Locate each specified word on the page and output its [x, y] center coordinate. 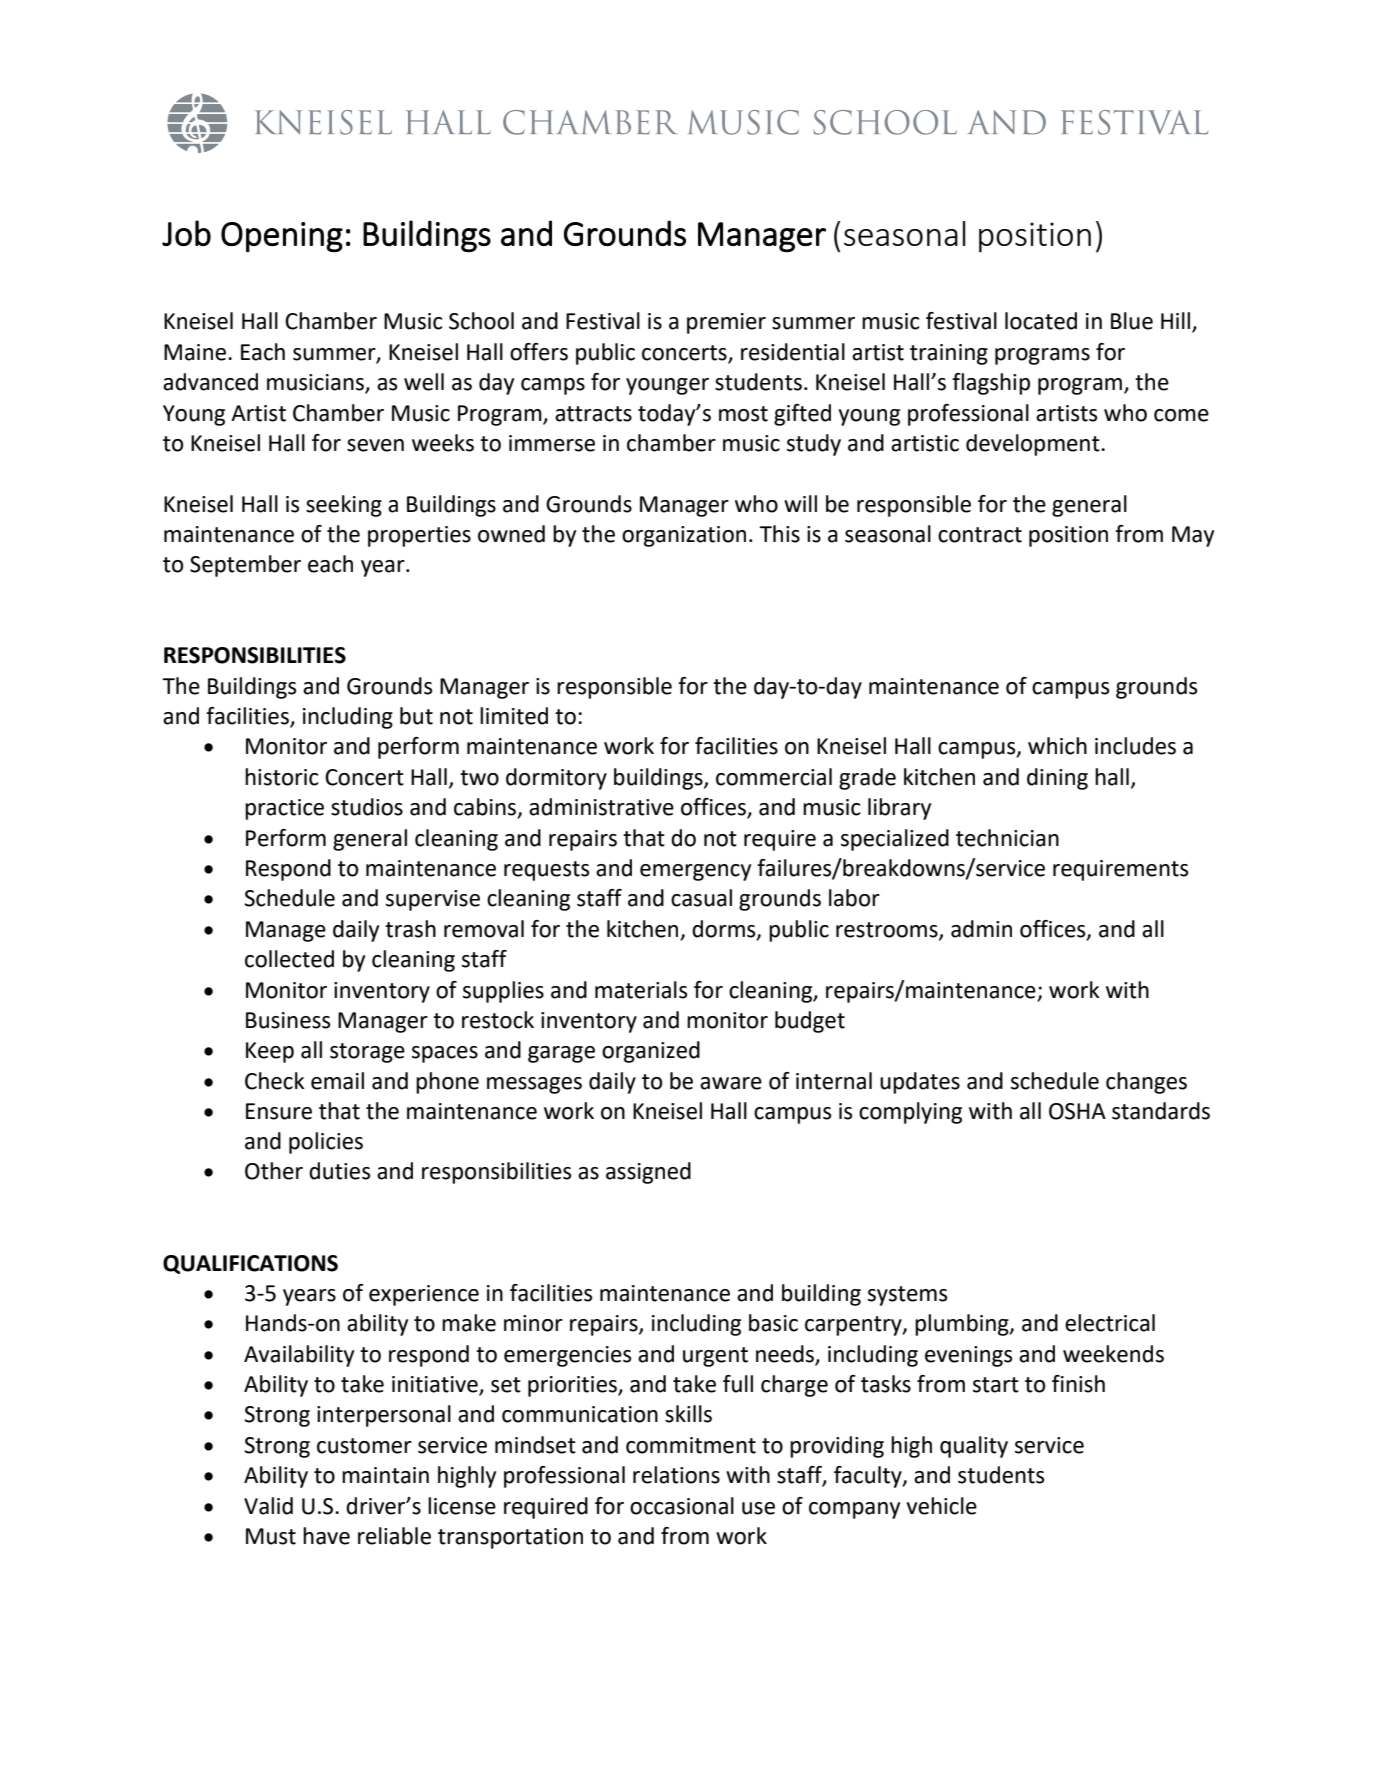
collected [289, 959]
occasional [682, 1506]
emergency [695, 872]
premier [726, 323]
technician [1007, 838]
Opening [282, 237]
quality [974, 1447]
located [1041, 321]
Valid [268, 1506]
